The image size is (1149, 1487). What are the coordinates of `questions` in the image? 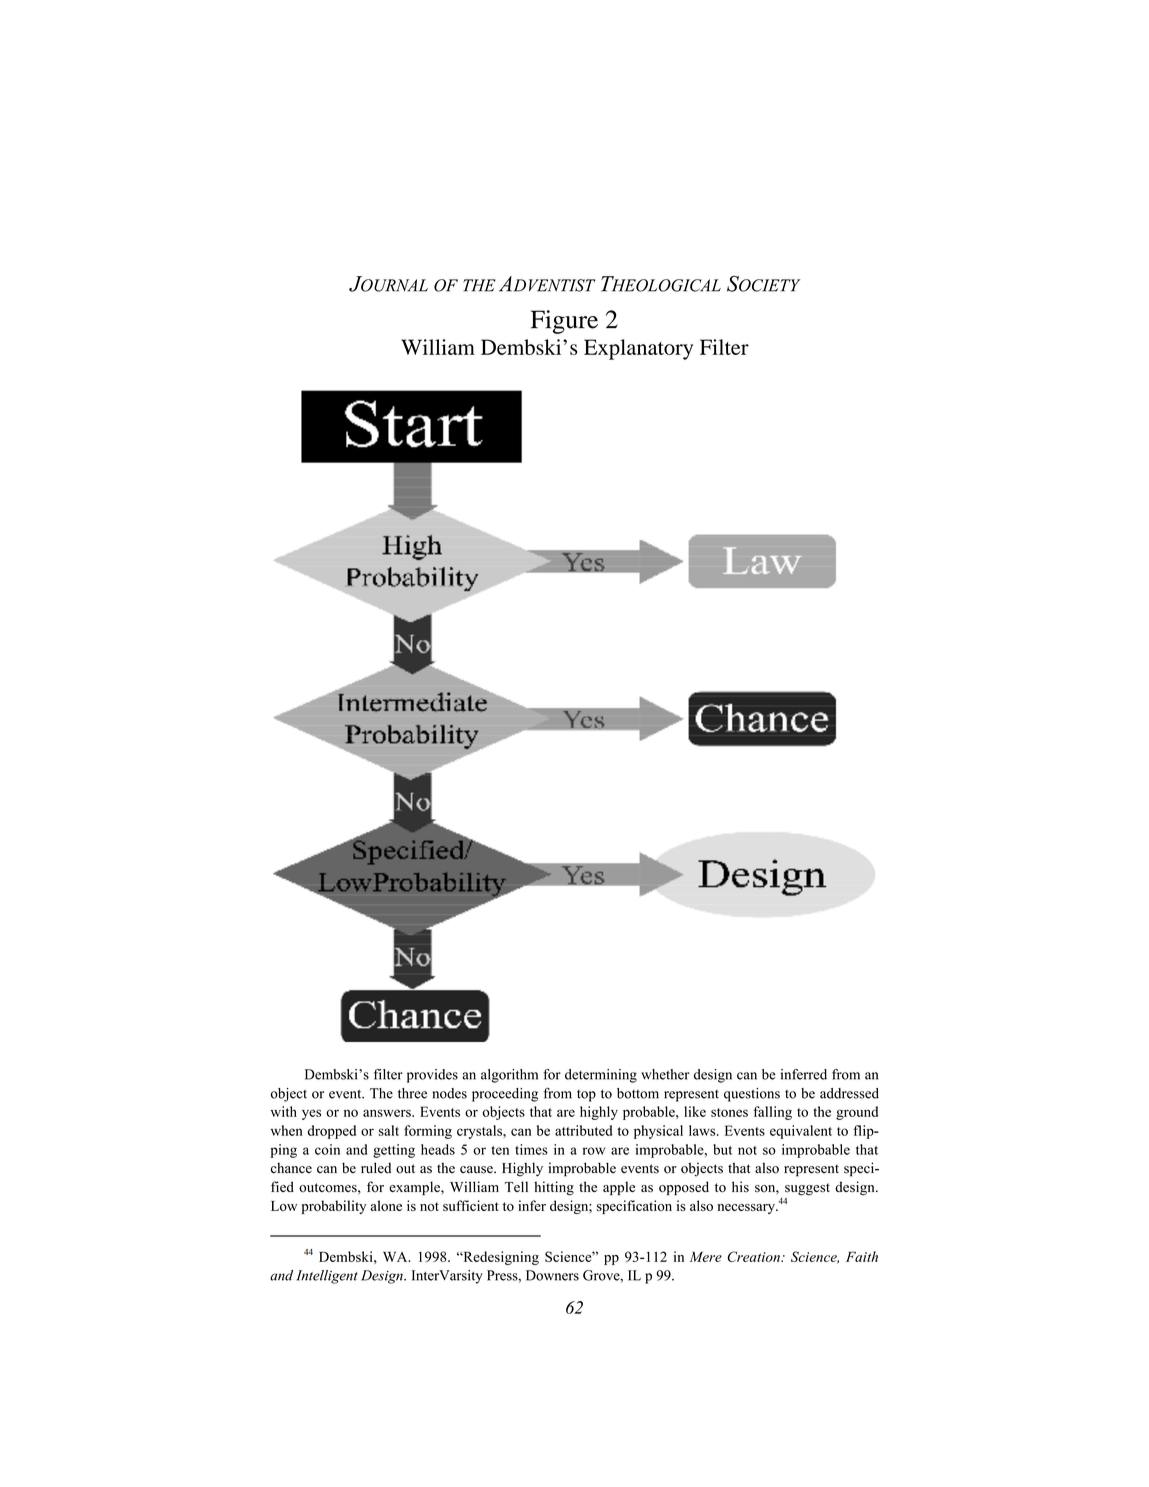 It's located at (752, 1095).
